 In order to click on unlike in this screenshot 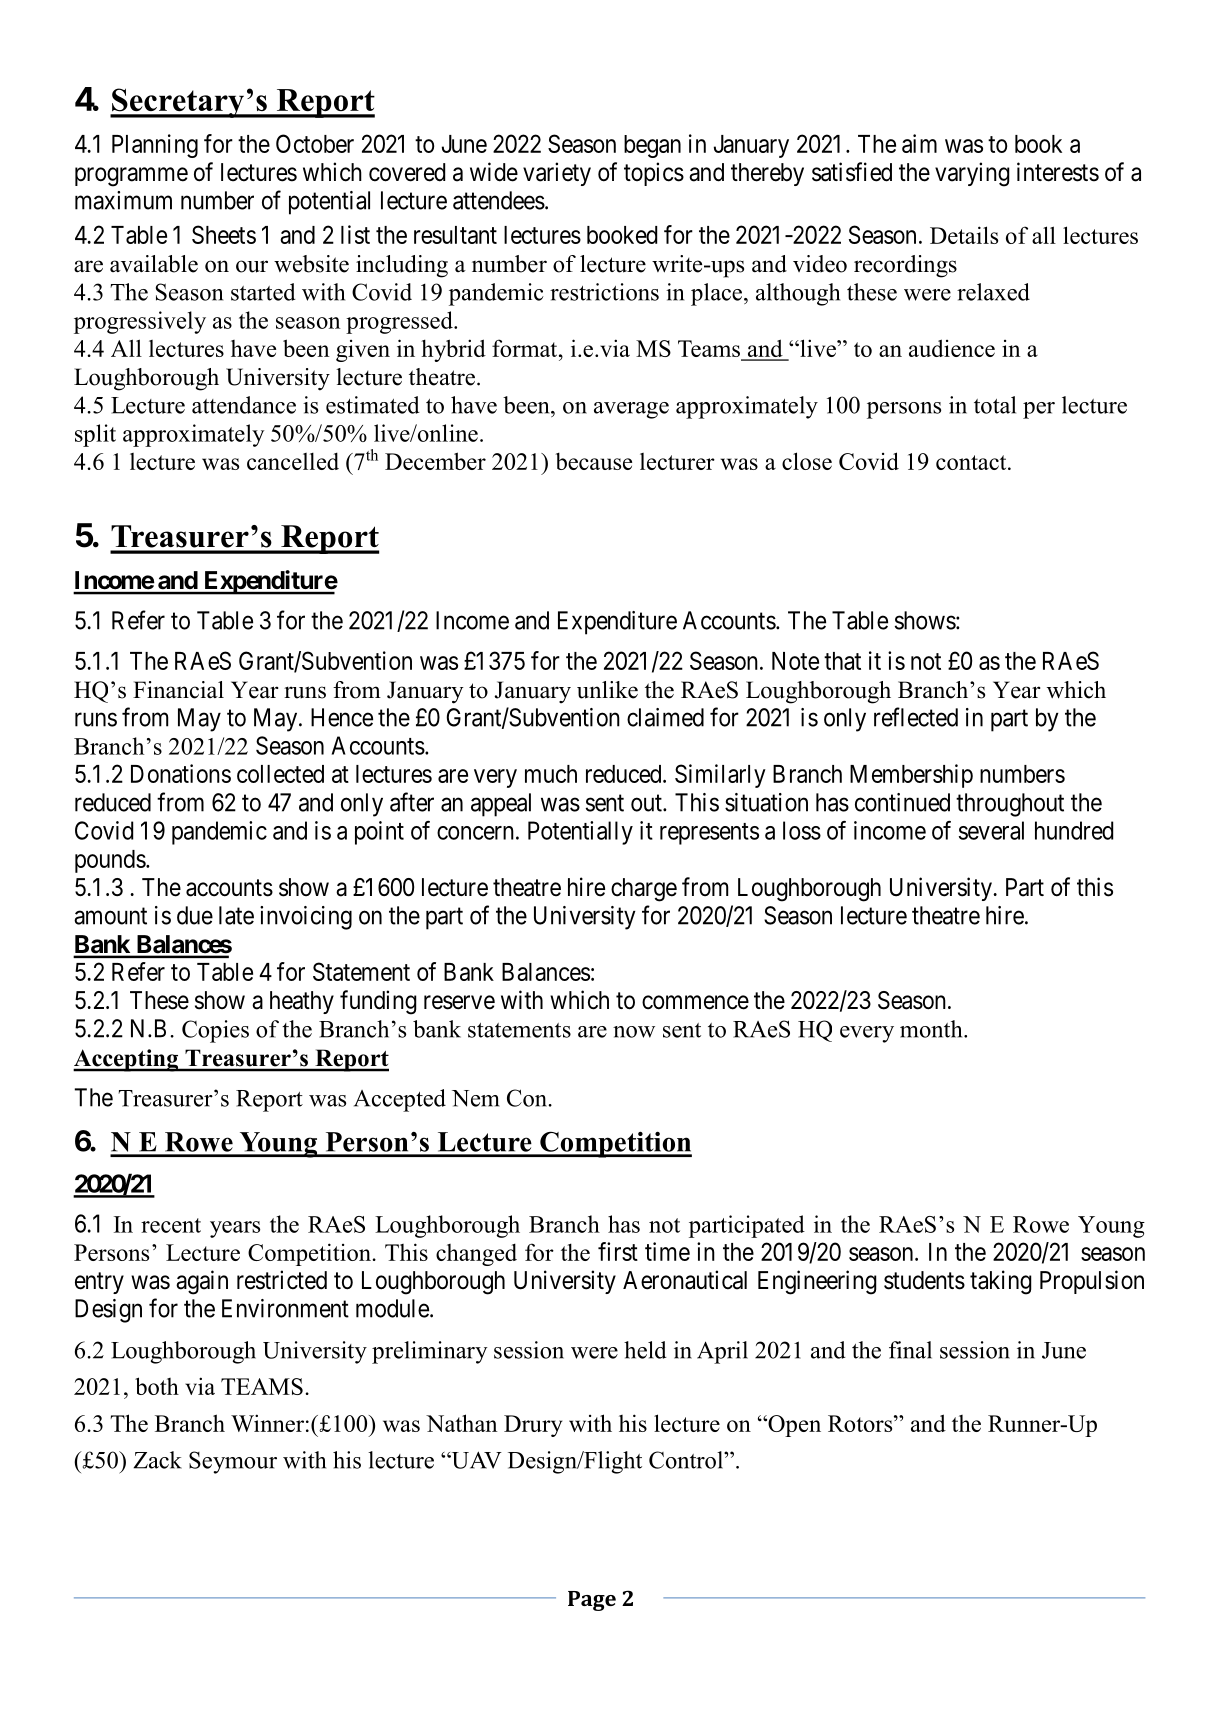, I will do `click(607, 690)`.
